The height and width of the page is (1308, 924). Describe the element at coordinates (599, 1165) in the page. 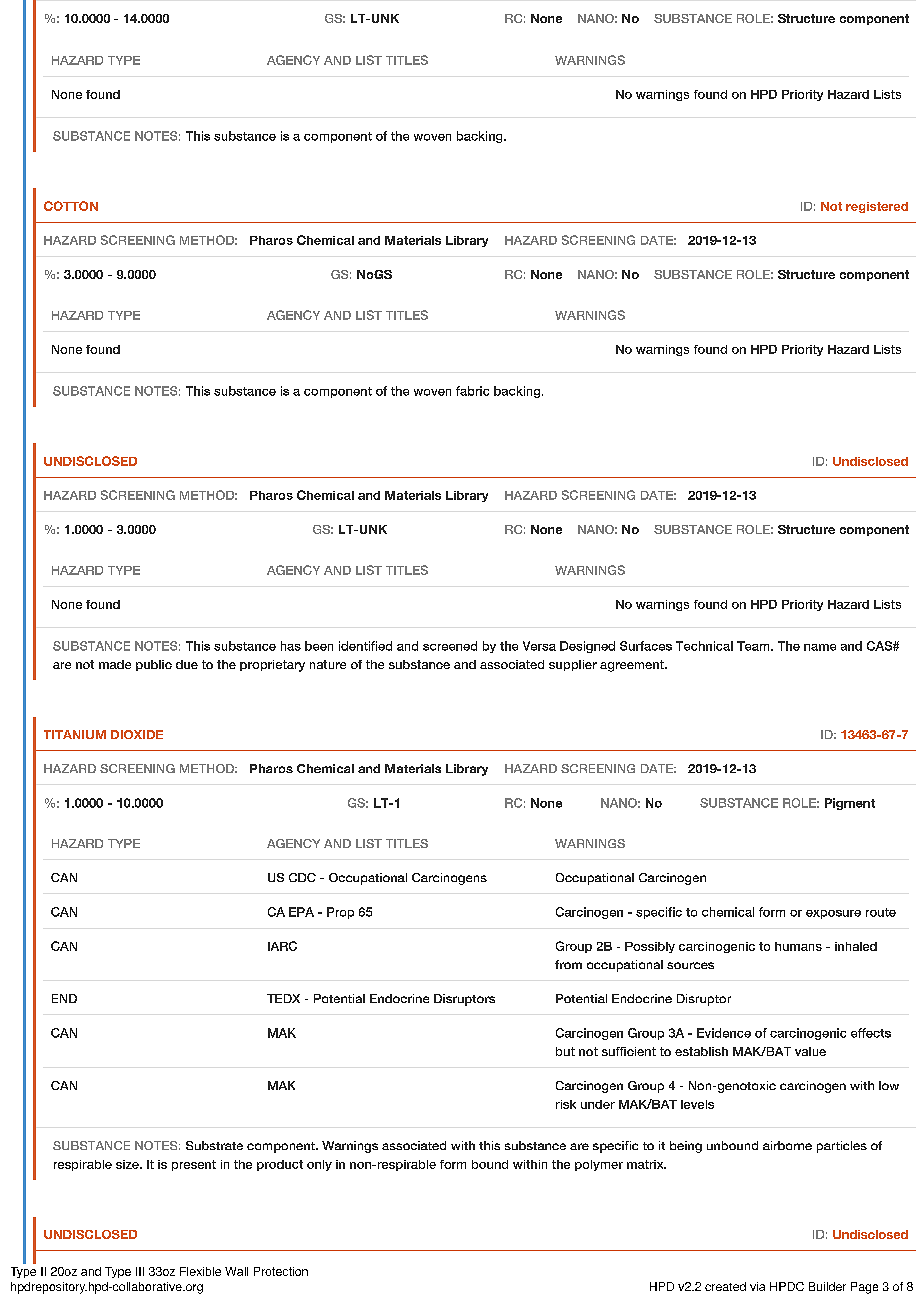

I see `polymer` at that location.
